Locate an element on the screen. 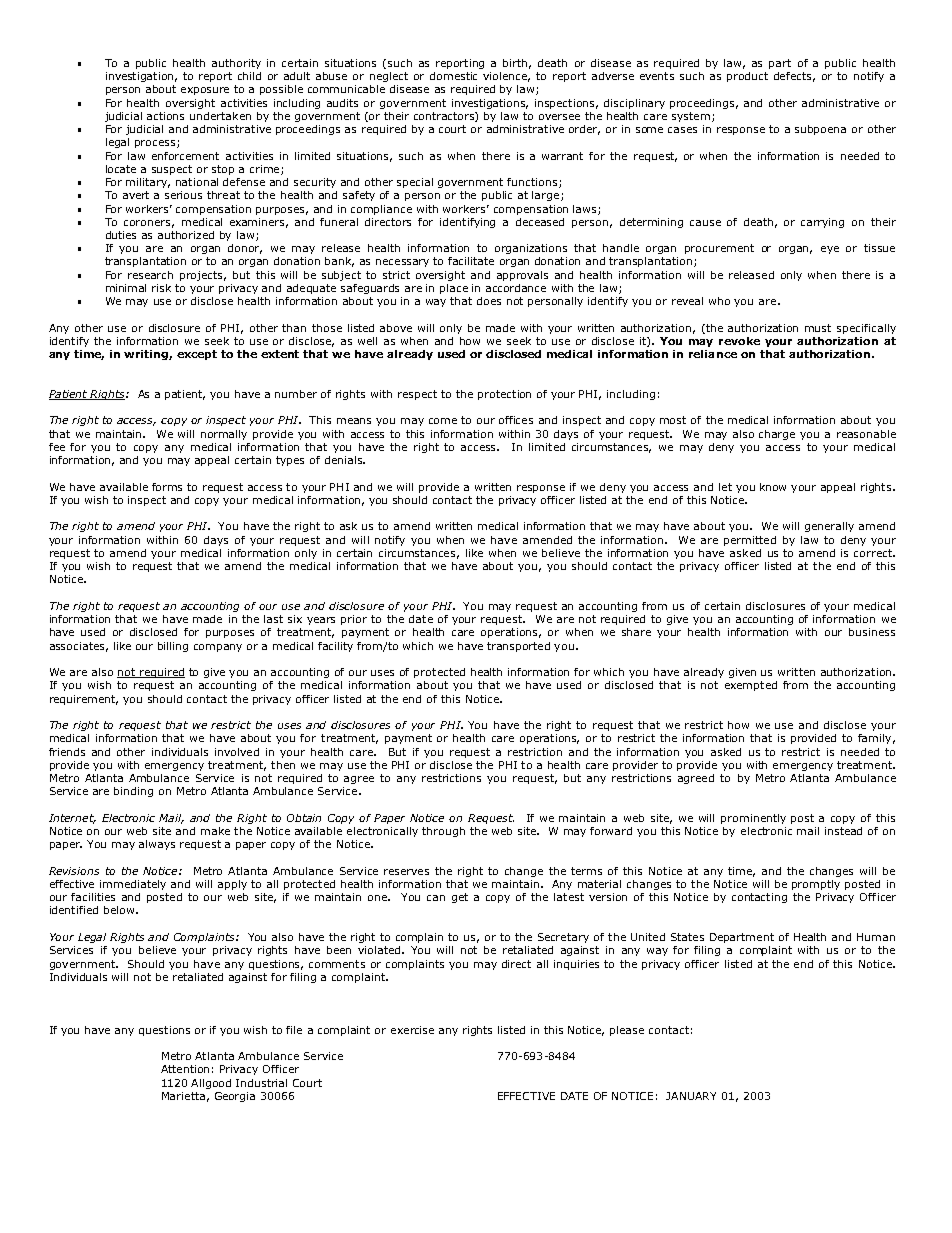  come is located at coordinates (443, 421).
